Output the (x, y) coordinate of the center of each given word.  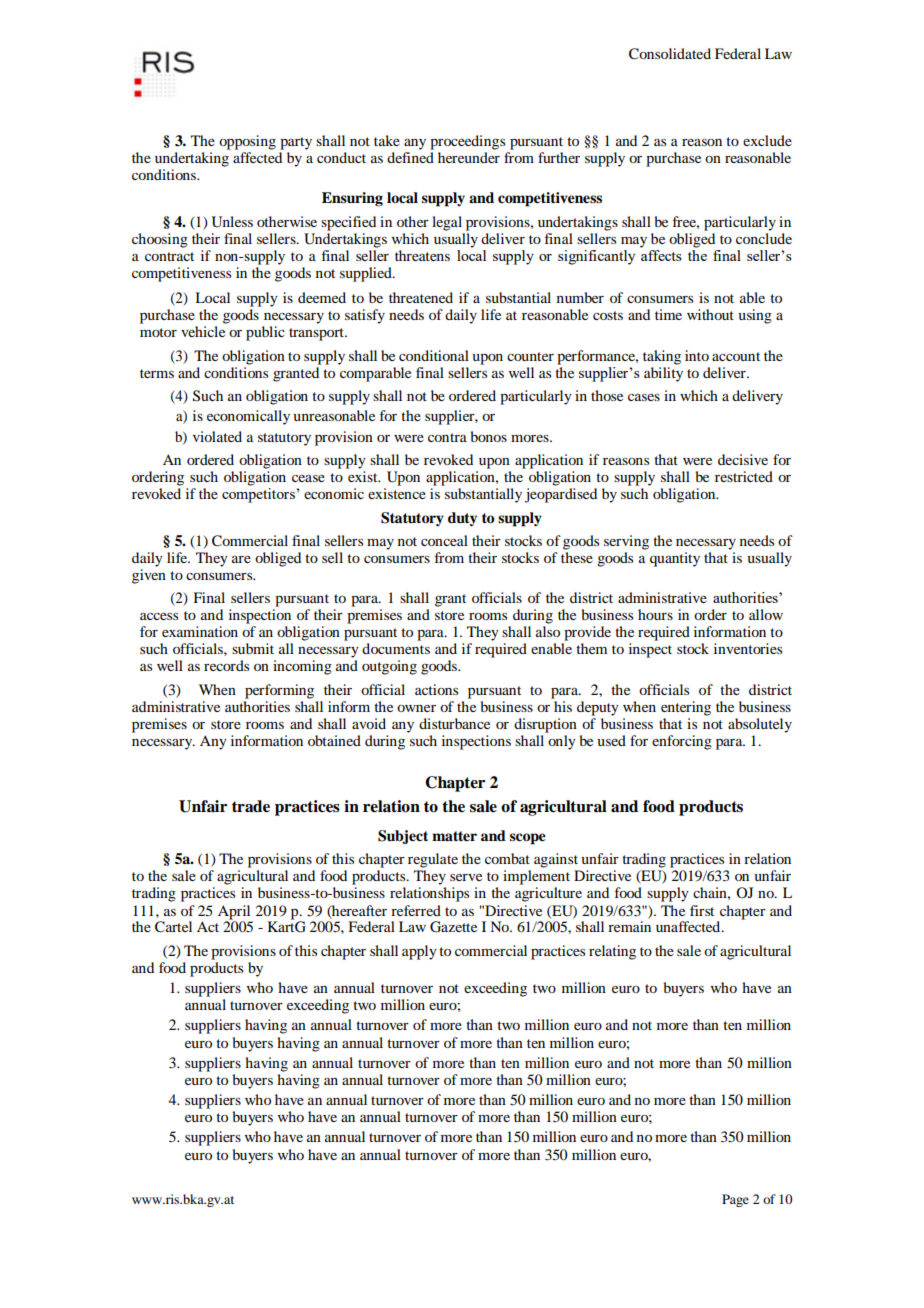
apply (419, 952)
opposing (247, 142)
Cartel (173, 927)
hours (655, 614)
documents (396, 648)
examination (200, 631)
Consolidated (670, 54)
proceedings (467, 142)
